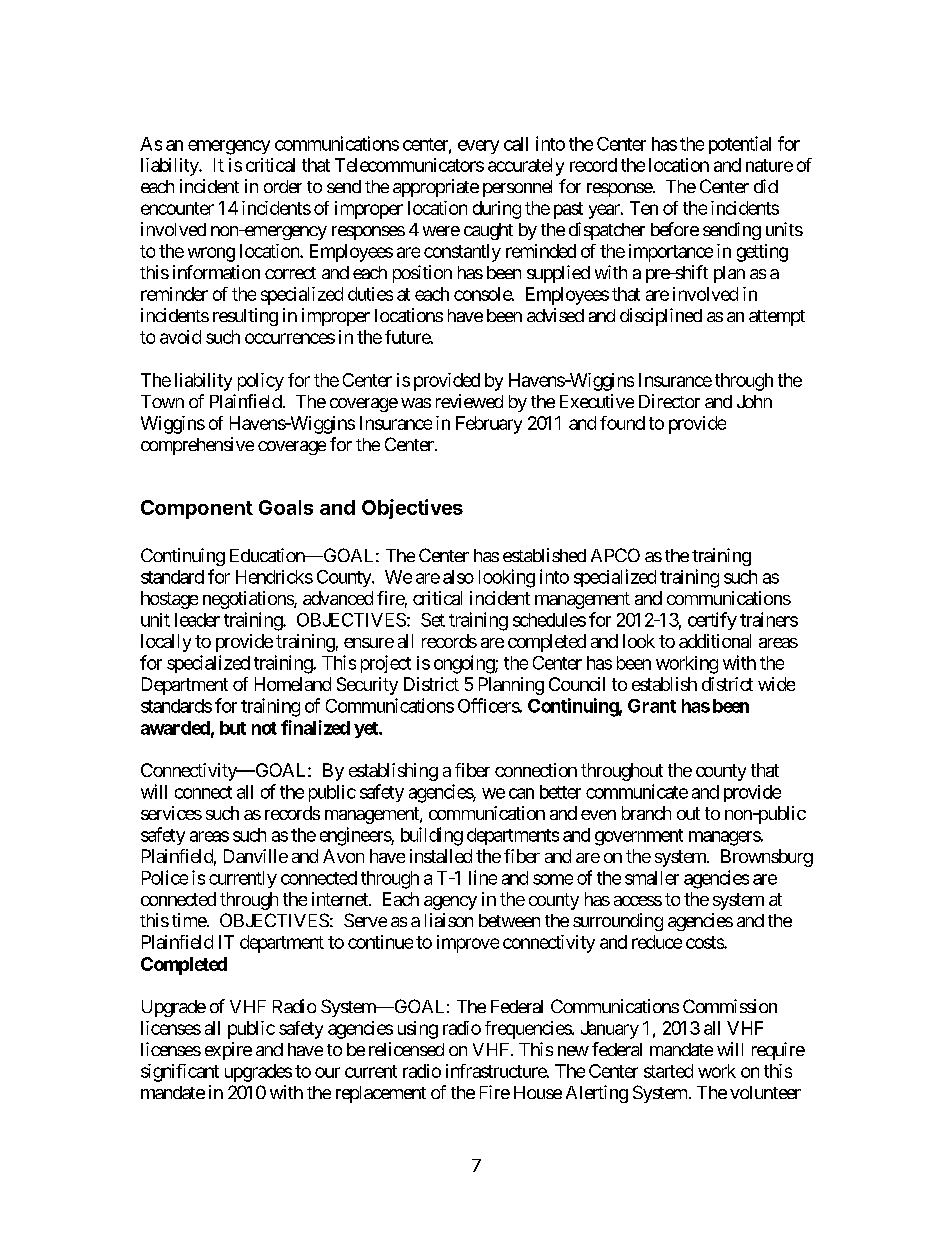  What do you see at coordinates (171, 813) in the screenshot?
I see `services` at bounding box center [171, 813].
